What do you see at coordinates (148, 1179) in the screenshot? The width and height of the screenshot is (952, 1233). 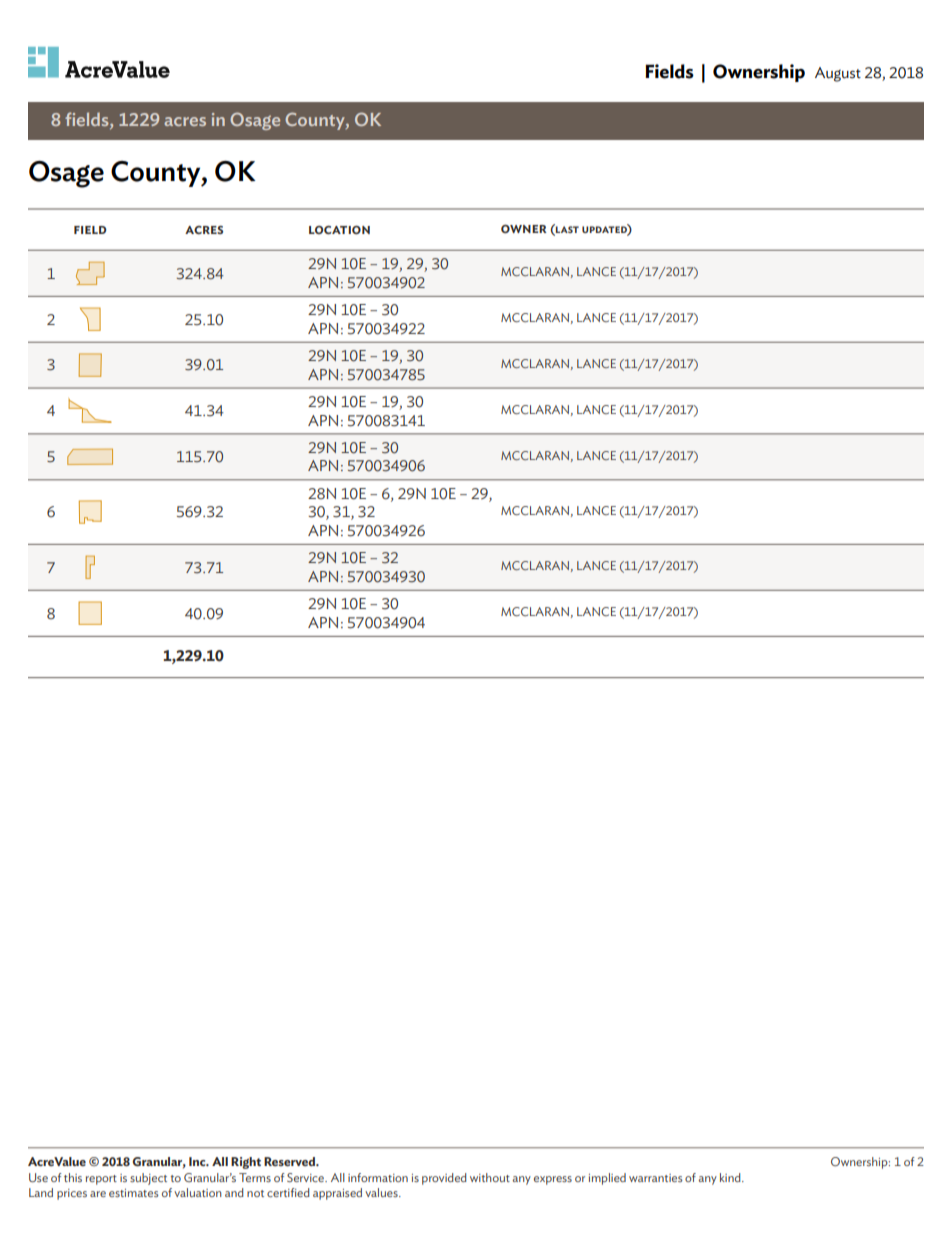 I see `subject` at bounding box center [148, 1179].
